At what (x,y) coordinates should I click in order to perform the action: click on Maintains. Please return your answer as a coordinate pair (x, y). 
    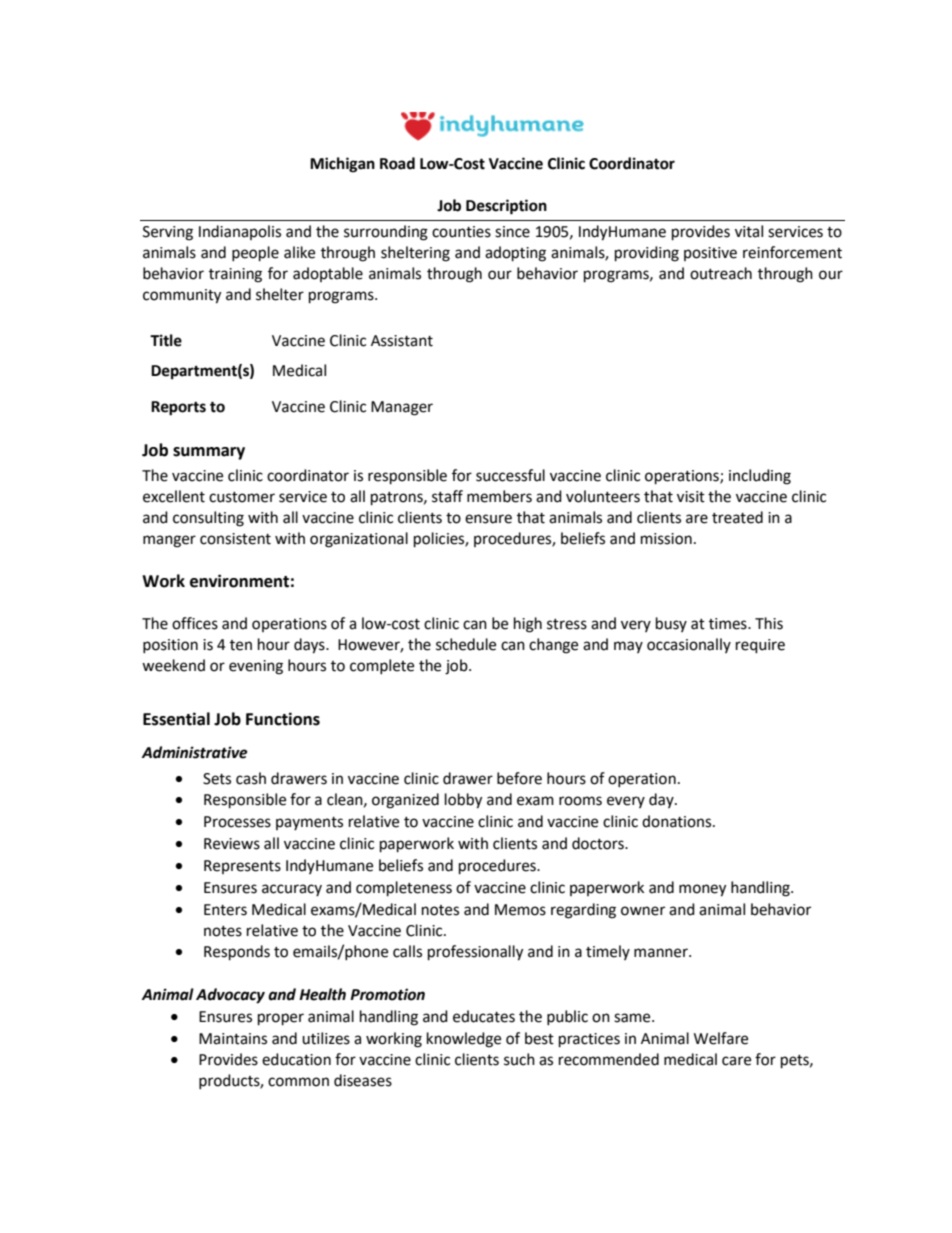
    Looking at the image, I should click on (233, 1039).
